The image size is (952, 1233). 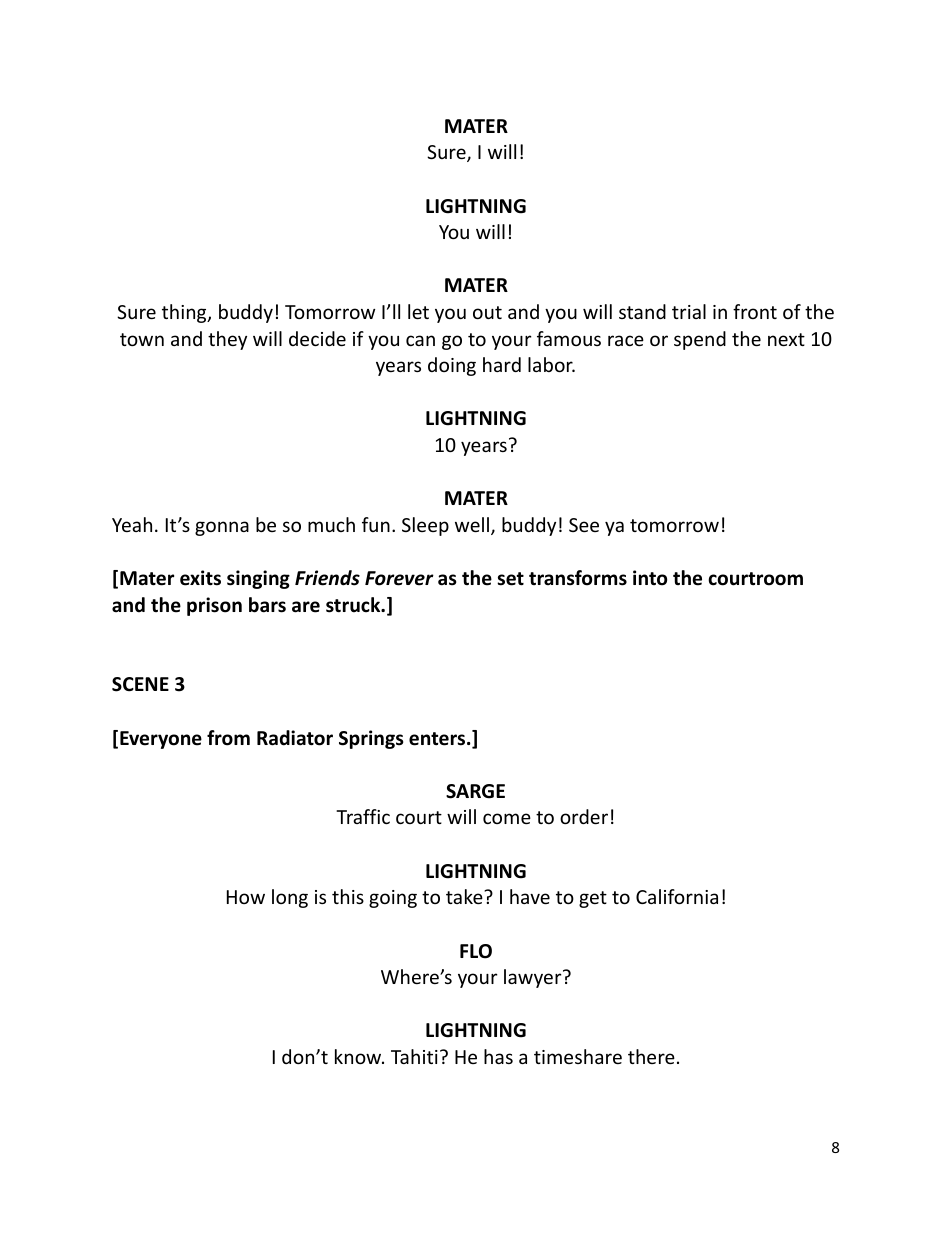 I want to click on can, so click(x=420, y=340).
